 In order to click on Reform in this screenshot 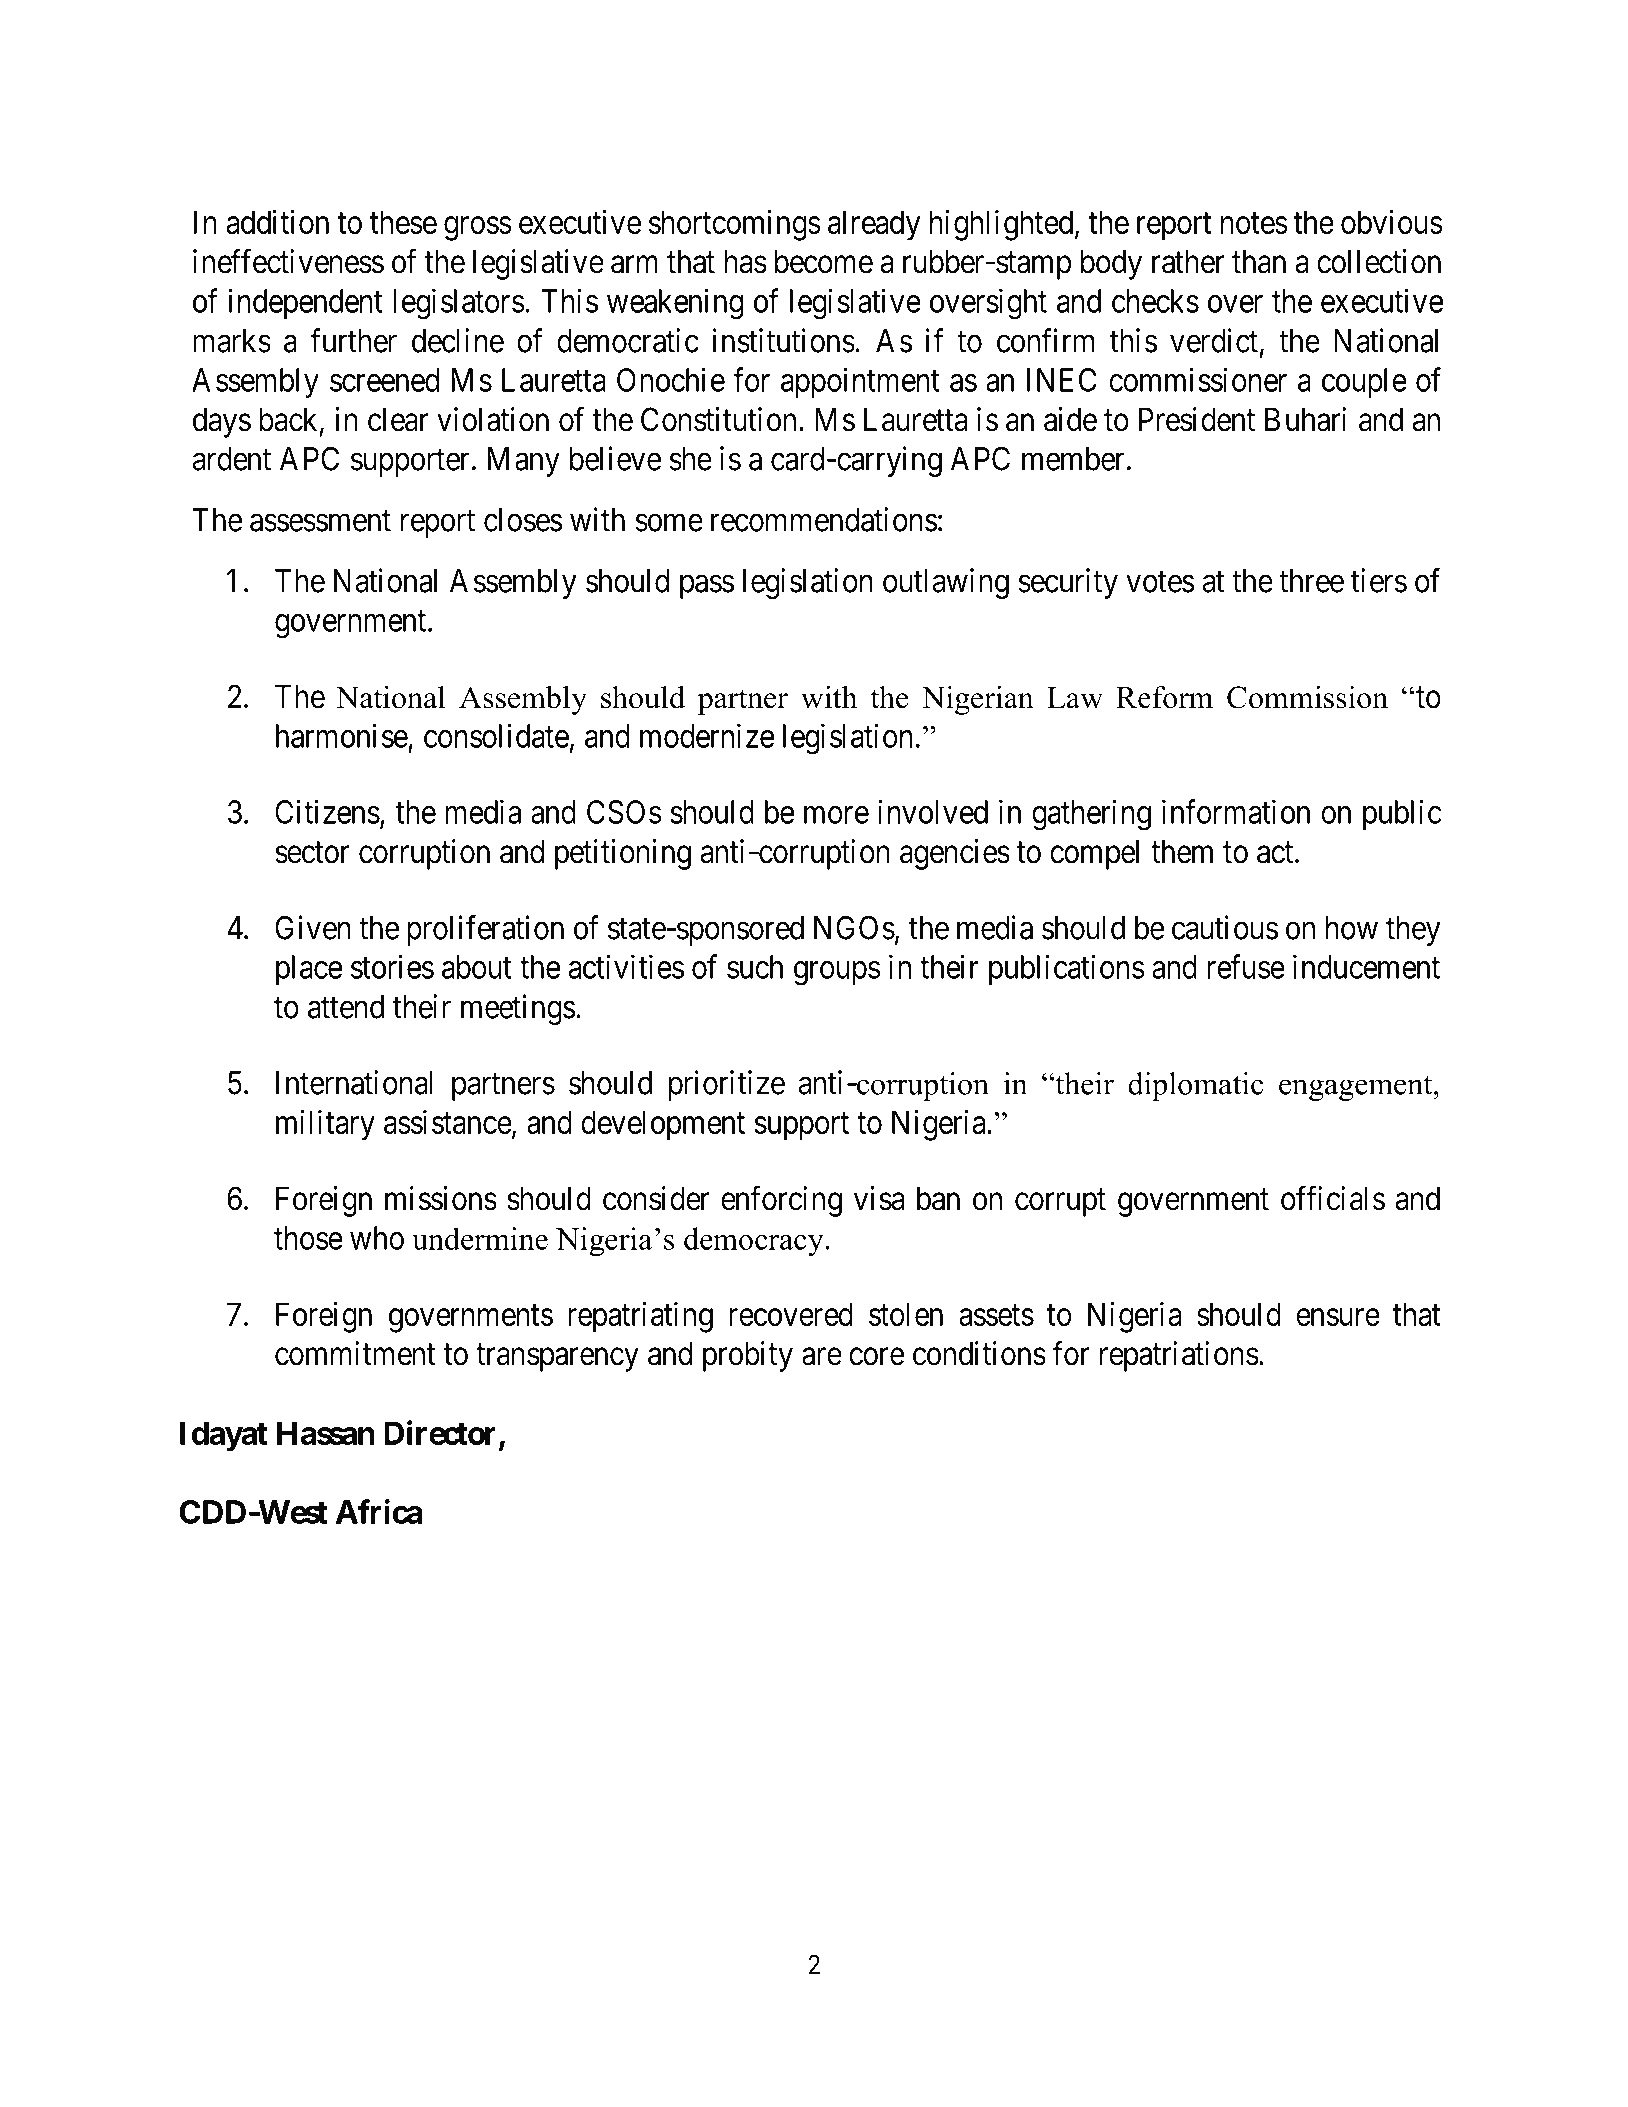, I will do `click(1164, 697)`.
